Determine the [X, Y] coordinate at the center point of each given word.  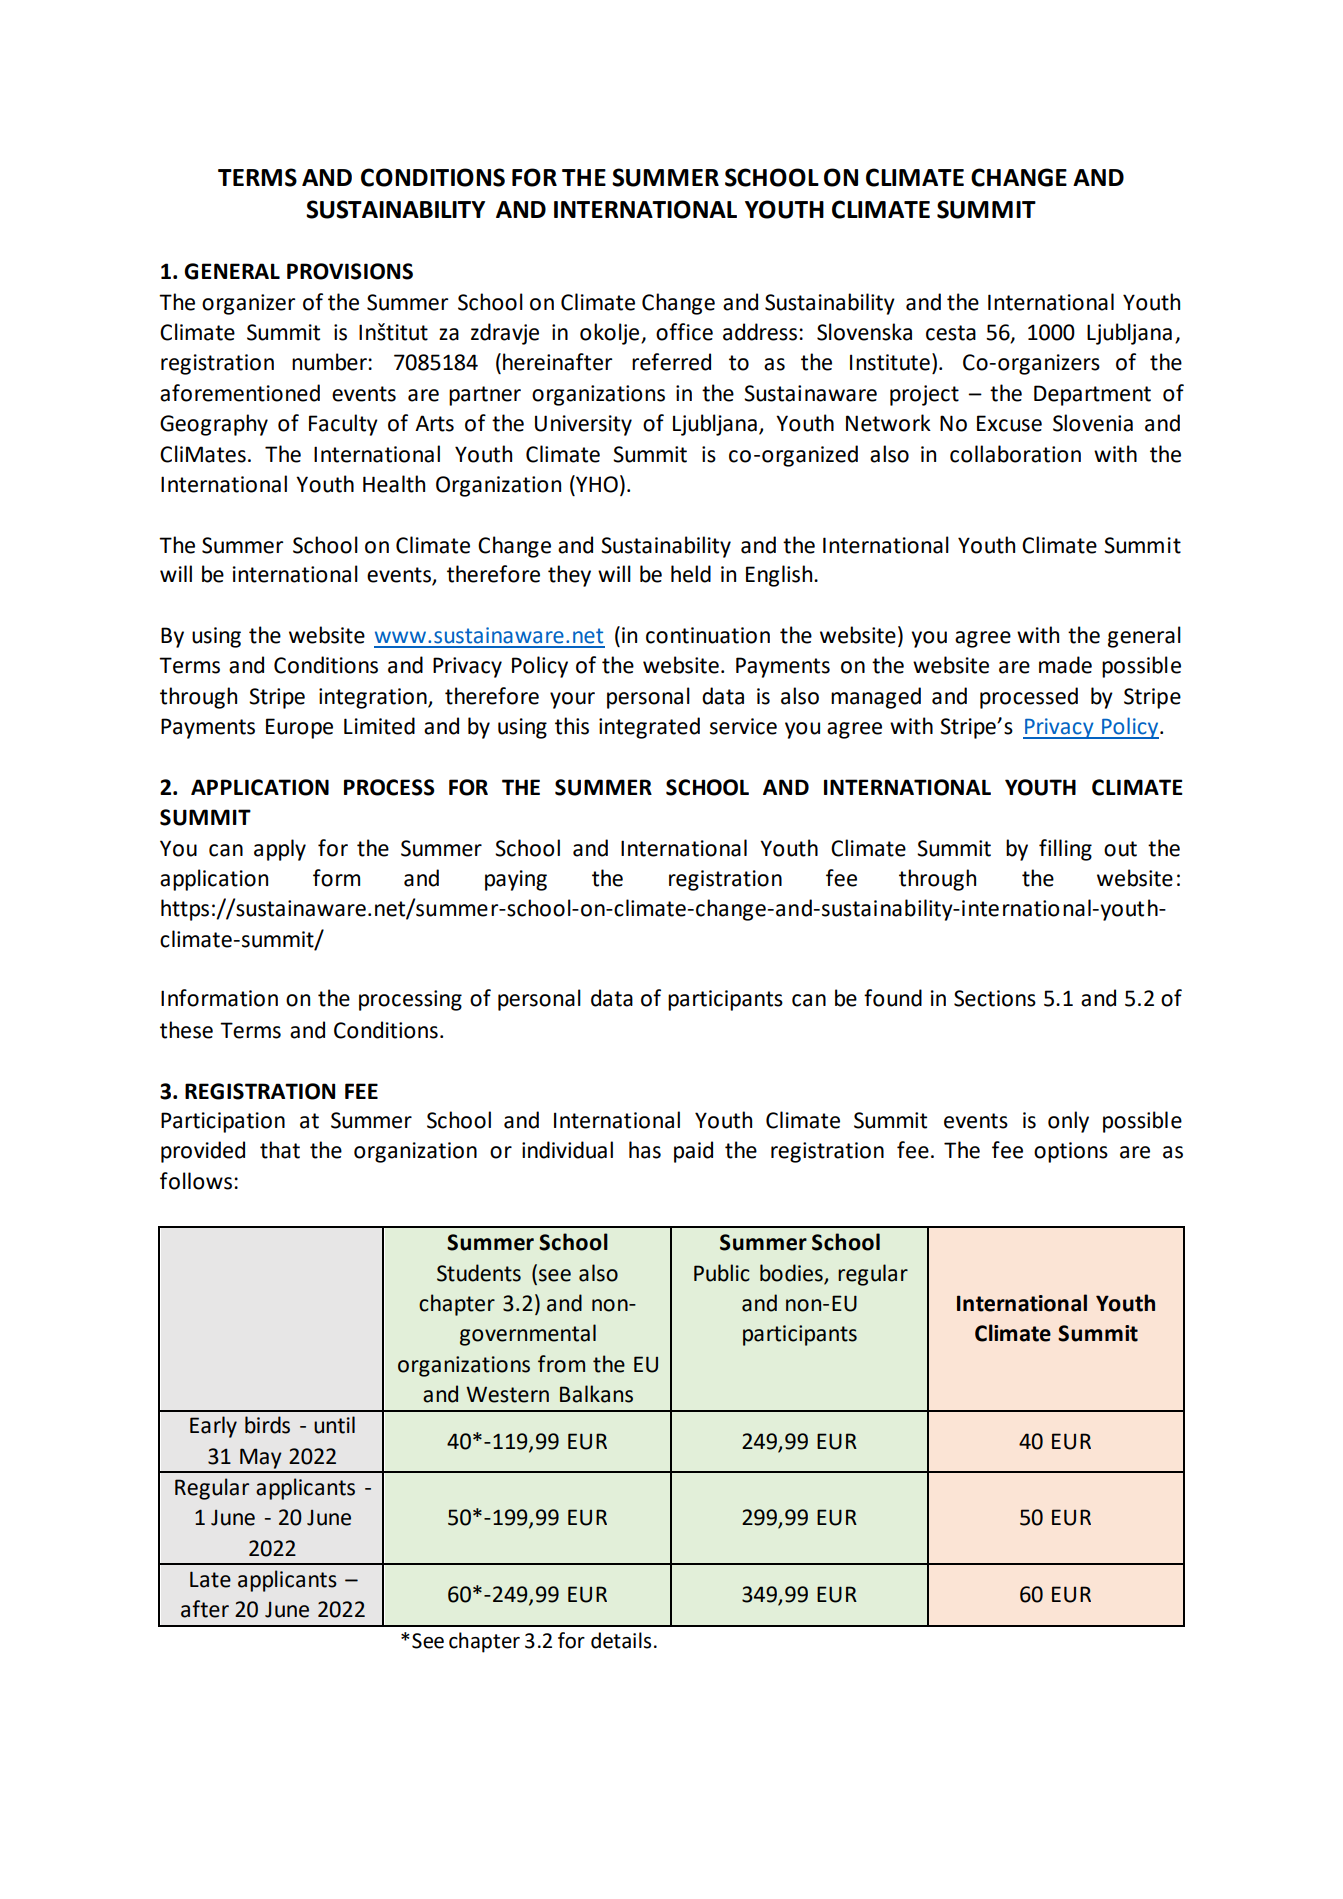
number [330, 362]
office [684, 332]
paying [516, 880]
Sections [995, 998]
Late [210, 1579]
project [924, 395]
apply [280, 850]
